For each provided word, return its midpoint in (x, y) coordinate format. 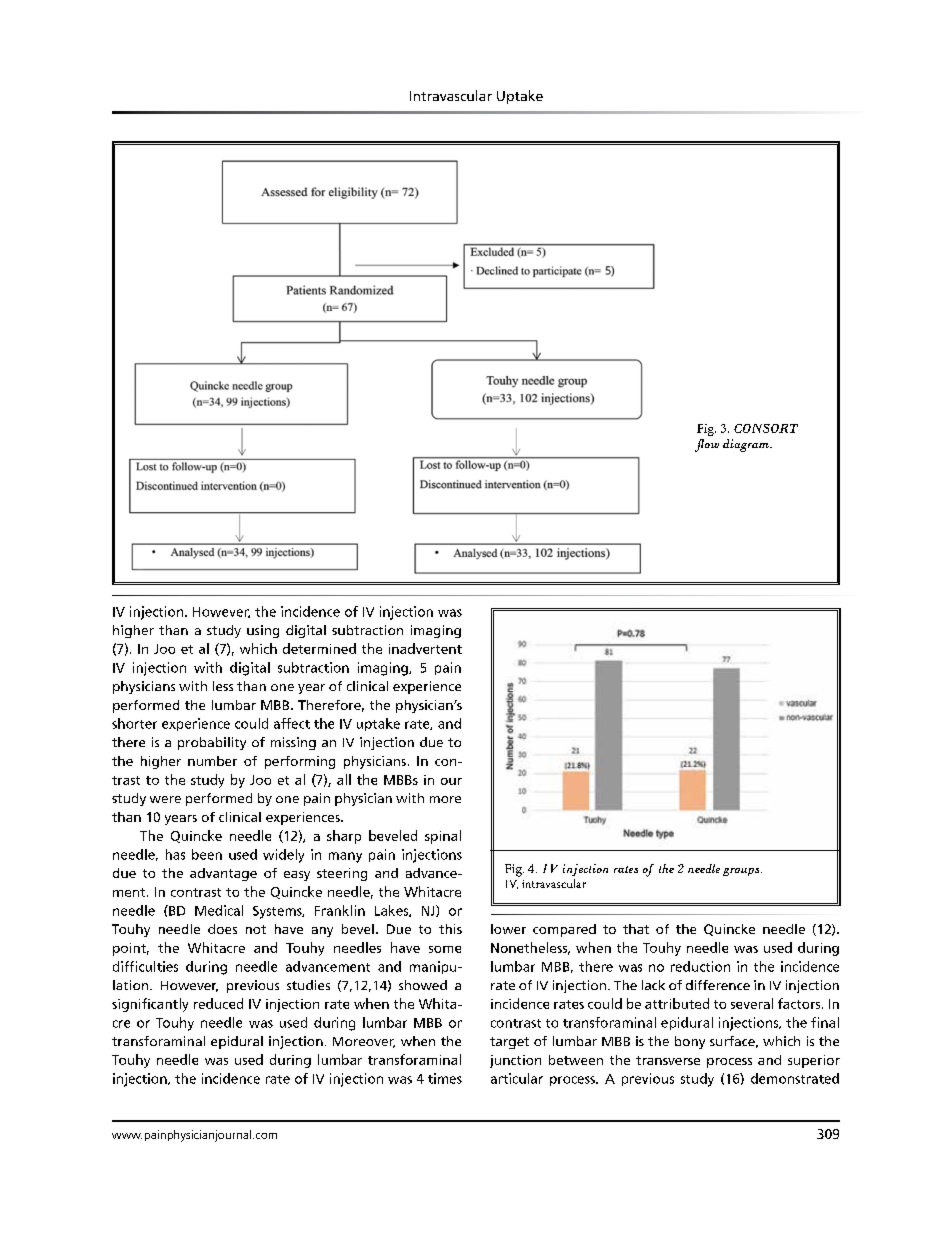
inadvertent (425, 648)
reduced (218, 1003)
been (207, 854)
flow (707, 445)
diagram (747, 445)
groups (742, 872)
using (263, 631)
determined (319, 648)
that (636, 929)
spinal (443, 837)
